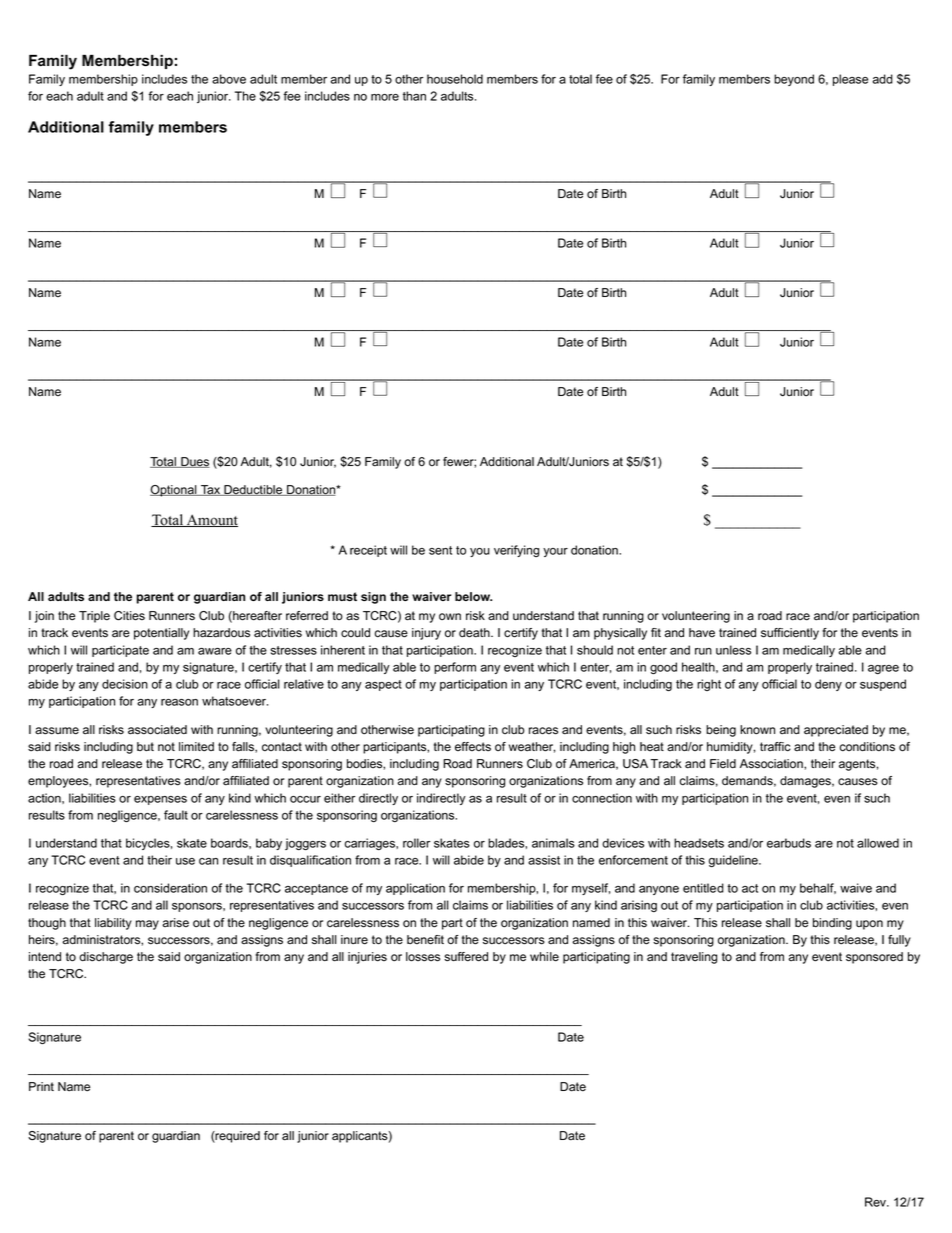 This document has height=1233, width=952. What do you see at coordinates (473, 747) in the document?
I see `effects` at bounding box center [473, 747].
